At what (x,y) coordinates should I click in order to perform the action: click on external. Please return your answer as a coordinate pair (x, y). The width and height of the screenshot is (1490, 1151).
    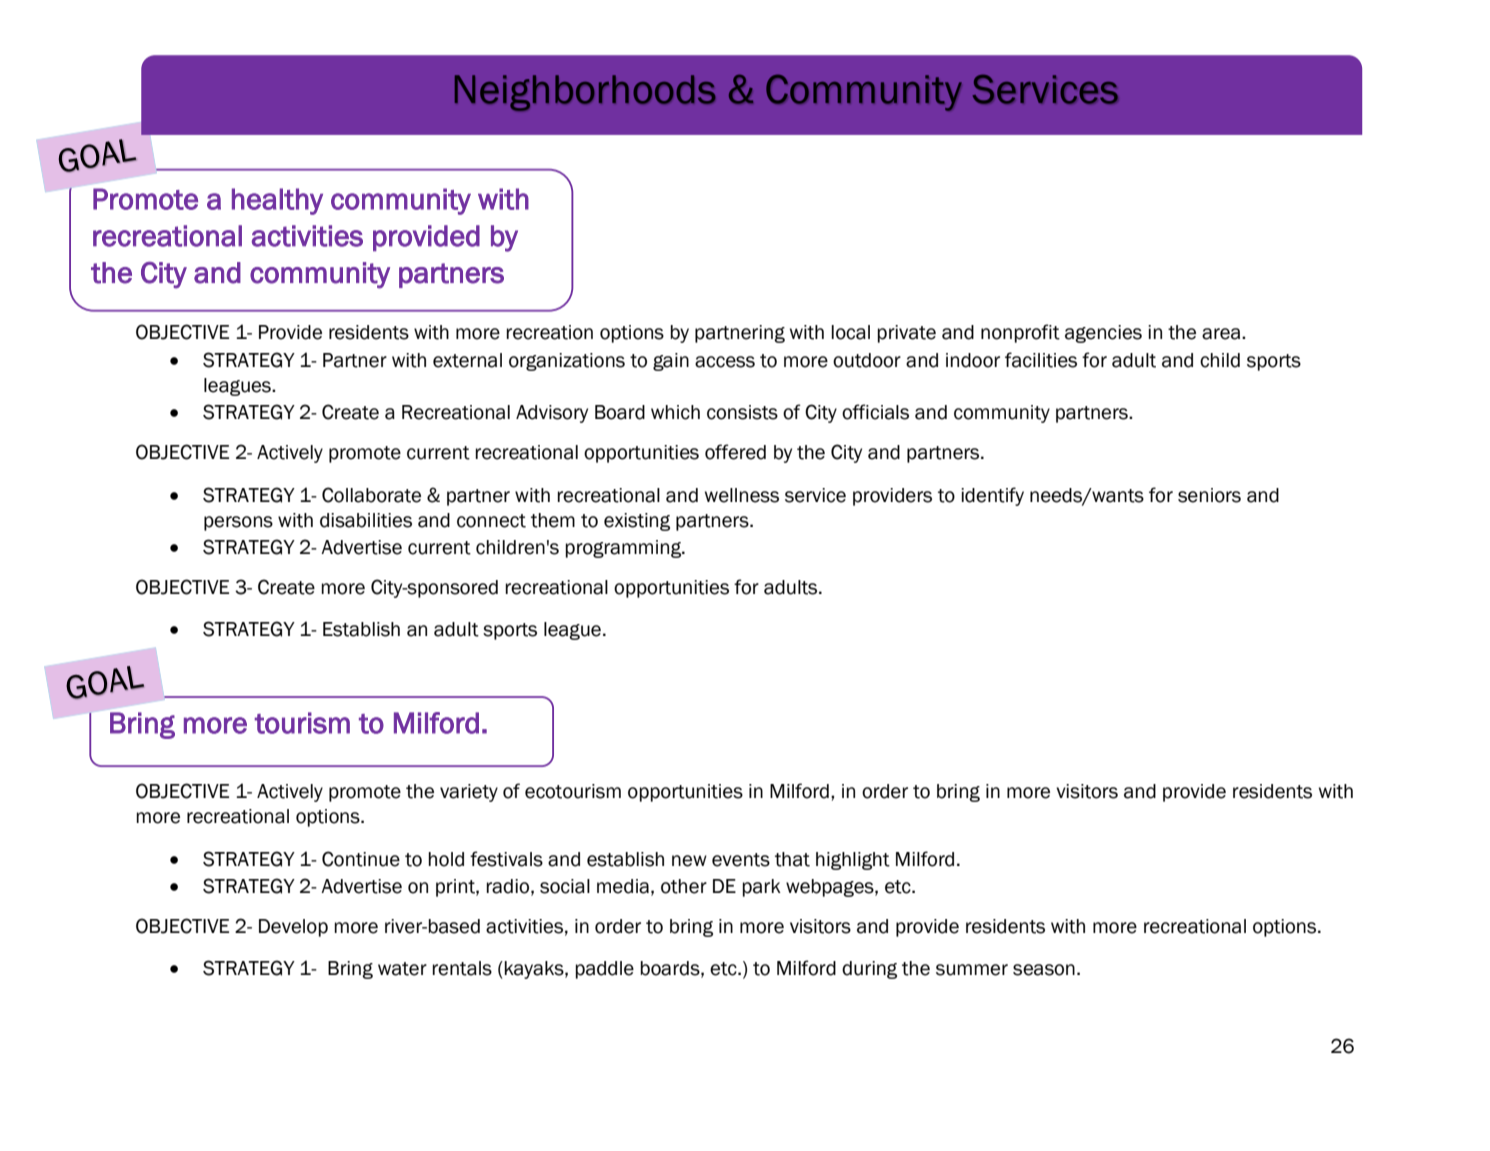
    Looking at the image, I should click on (467, 360).
